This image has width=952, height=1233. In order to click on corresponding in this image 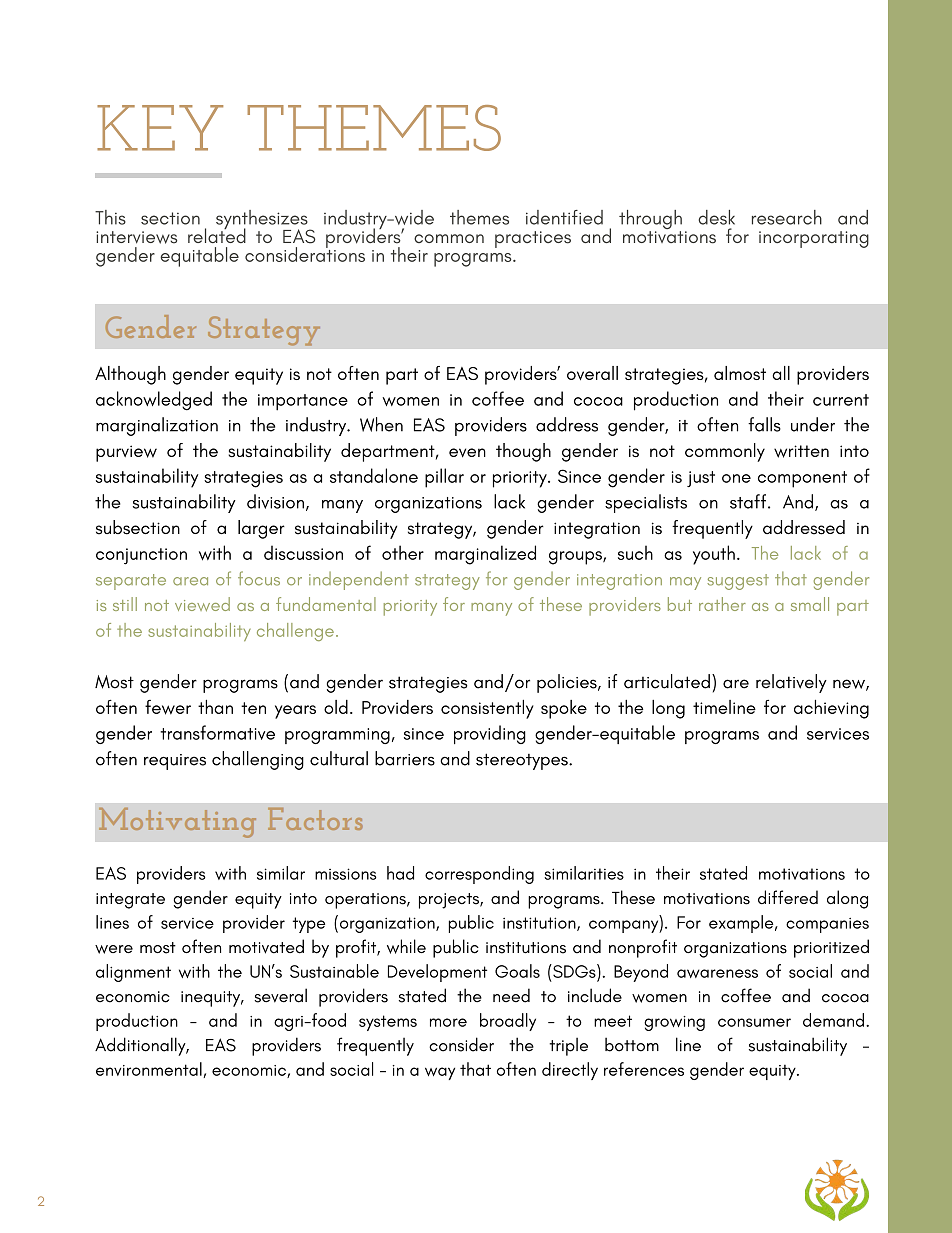, I will do `click(479, 875)`.
